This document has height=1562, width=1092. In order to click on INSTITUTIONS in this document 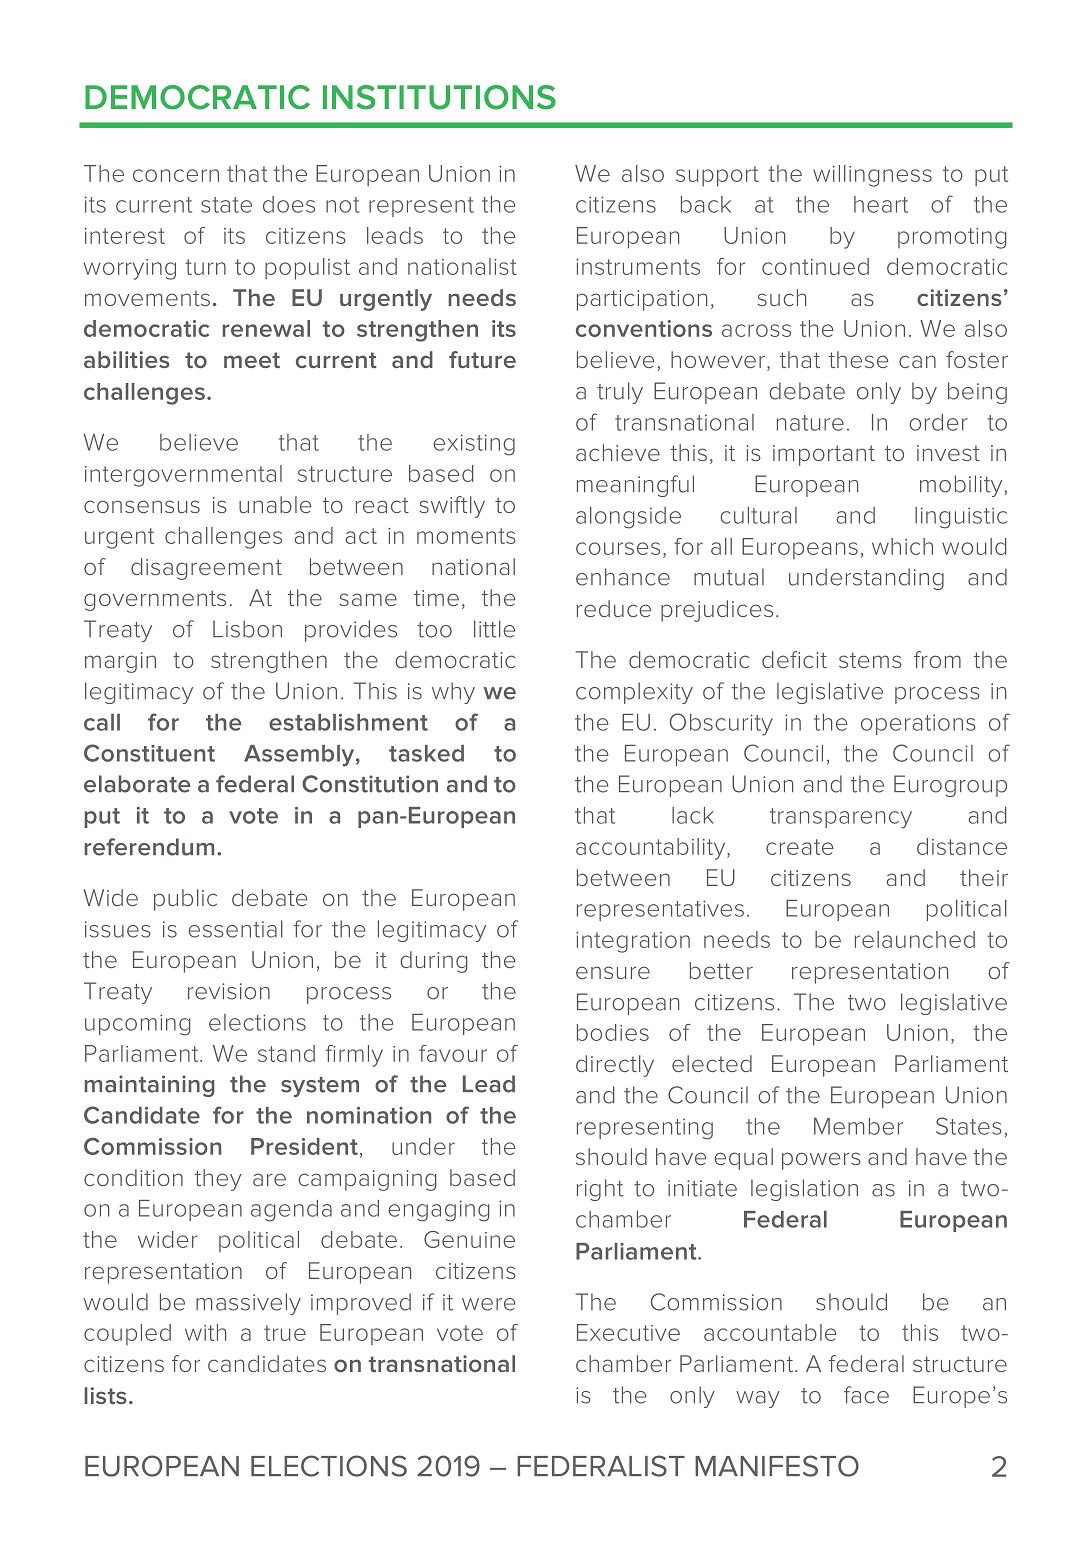, I will do `click(439, 97)`.
